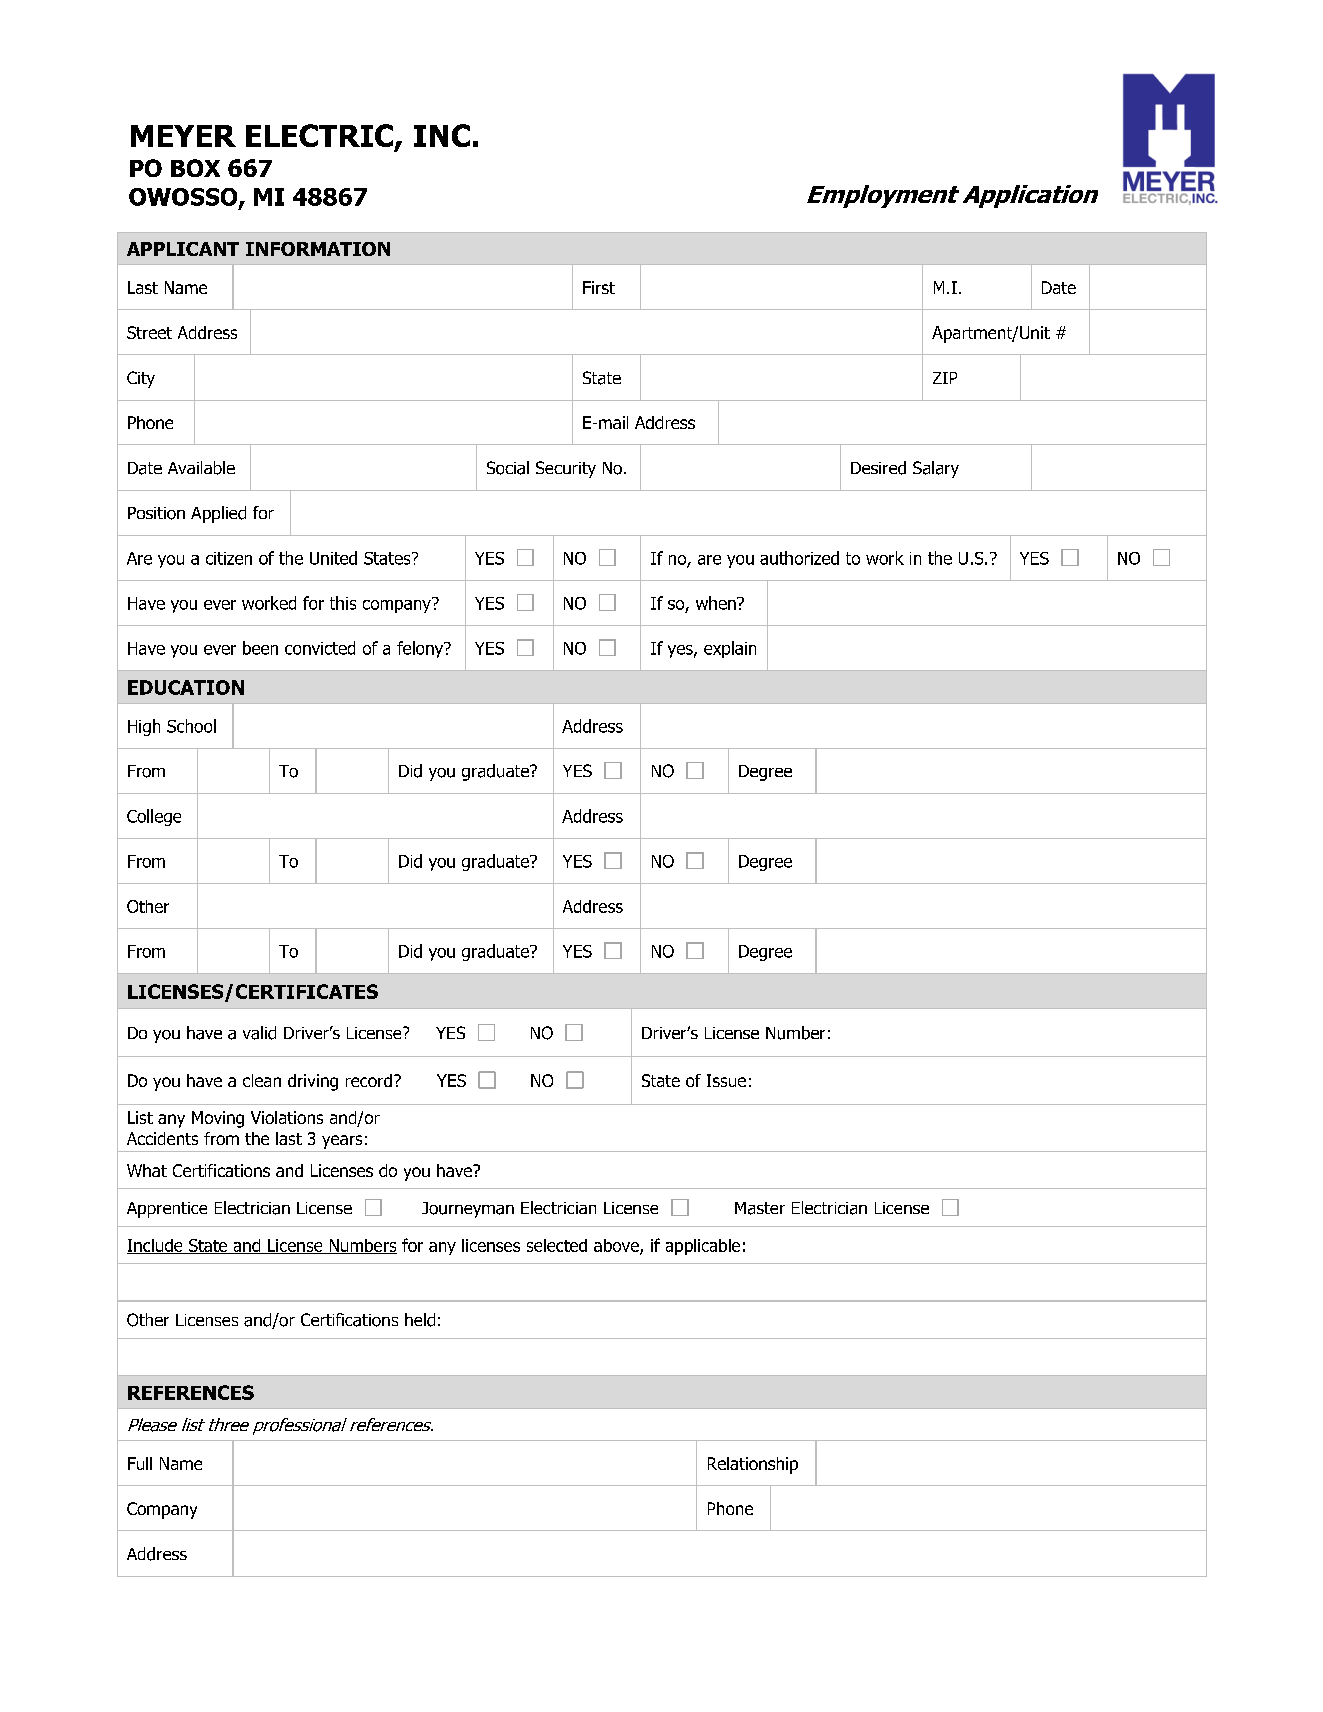 The width and height of the screenshot is (1323, 1712). I want to click on been, so click(260, 648).
